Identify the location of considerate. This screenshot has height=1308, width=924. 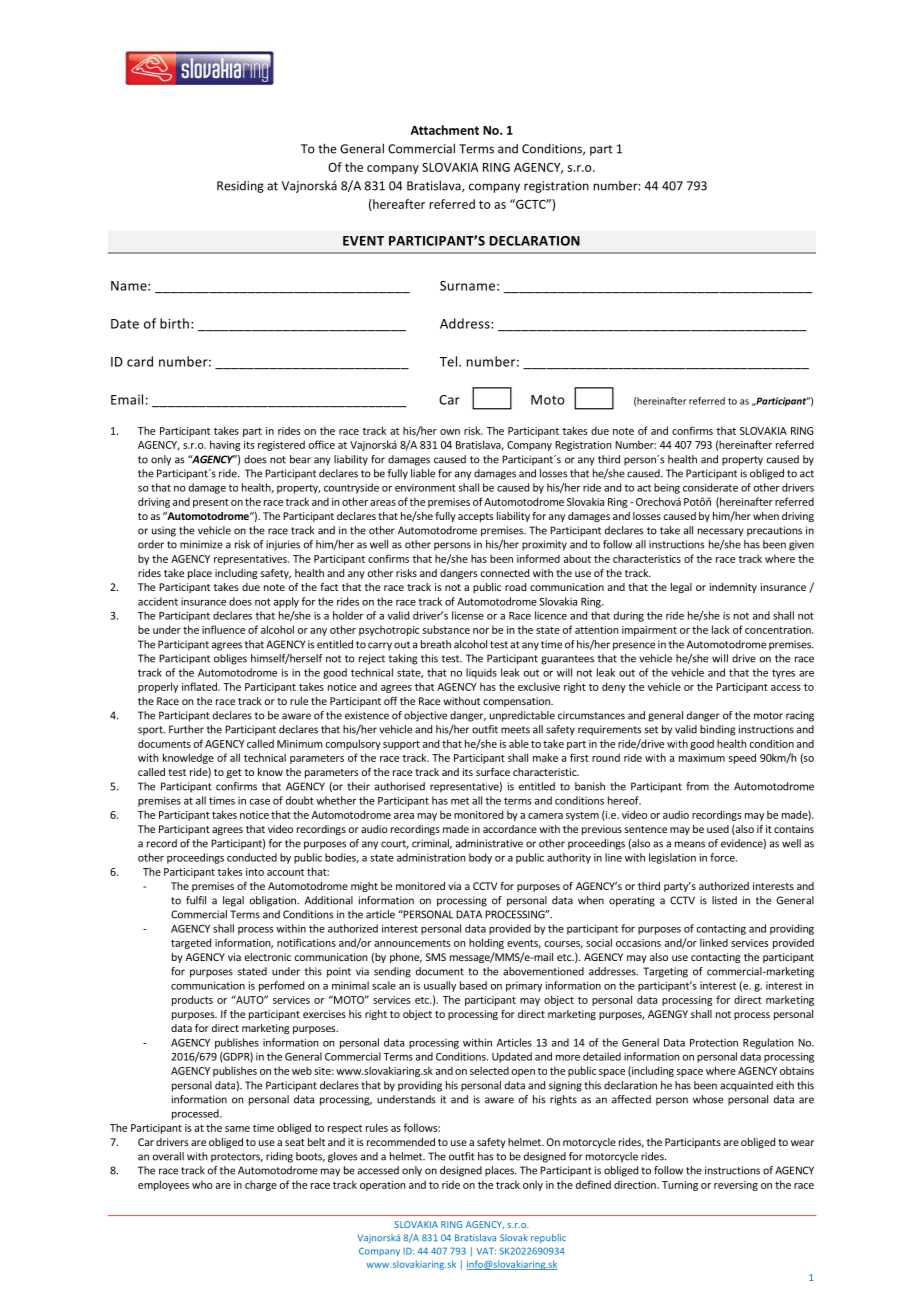
(710, 487).
